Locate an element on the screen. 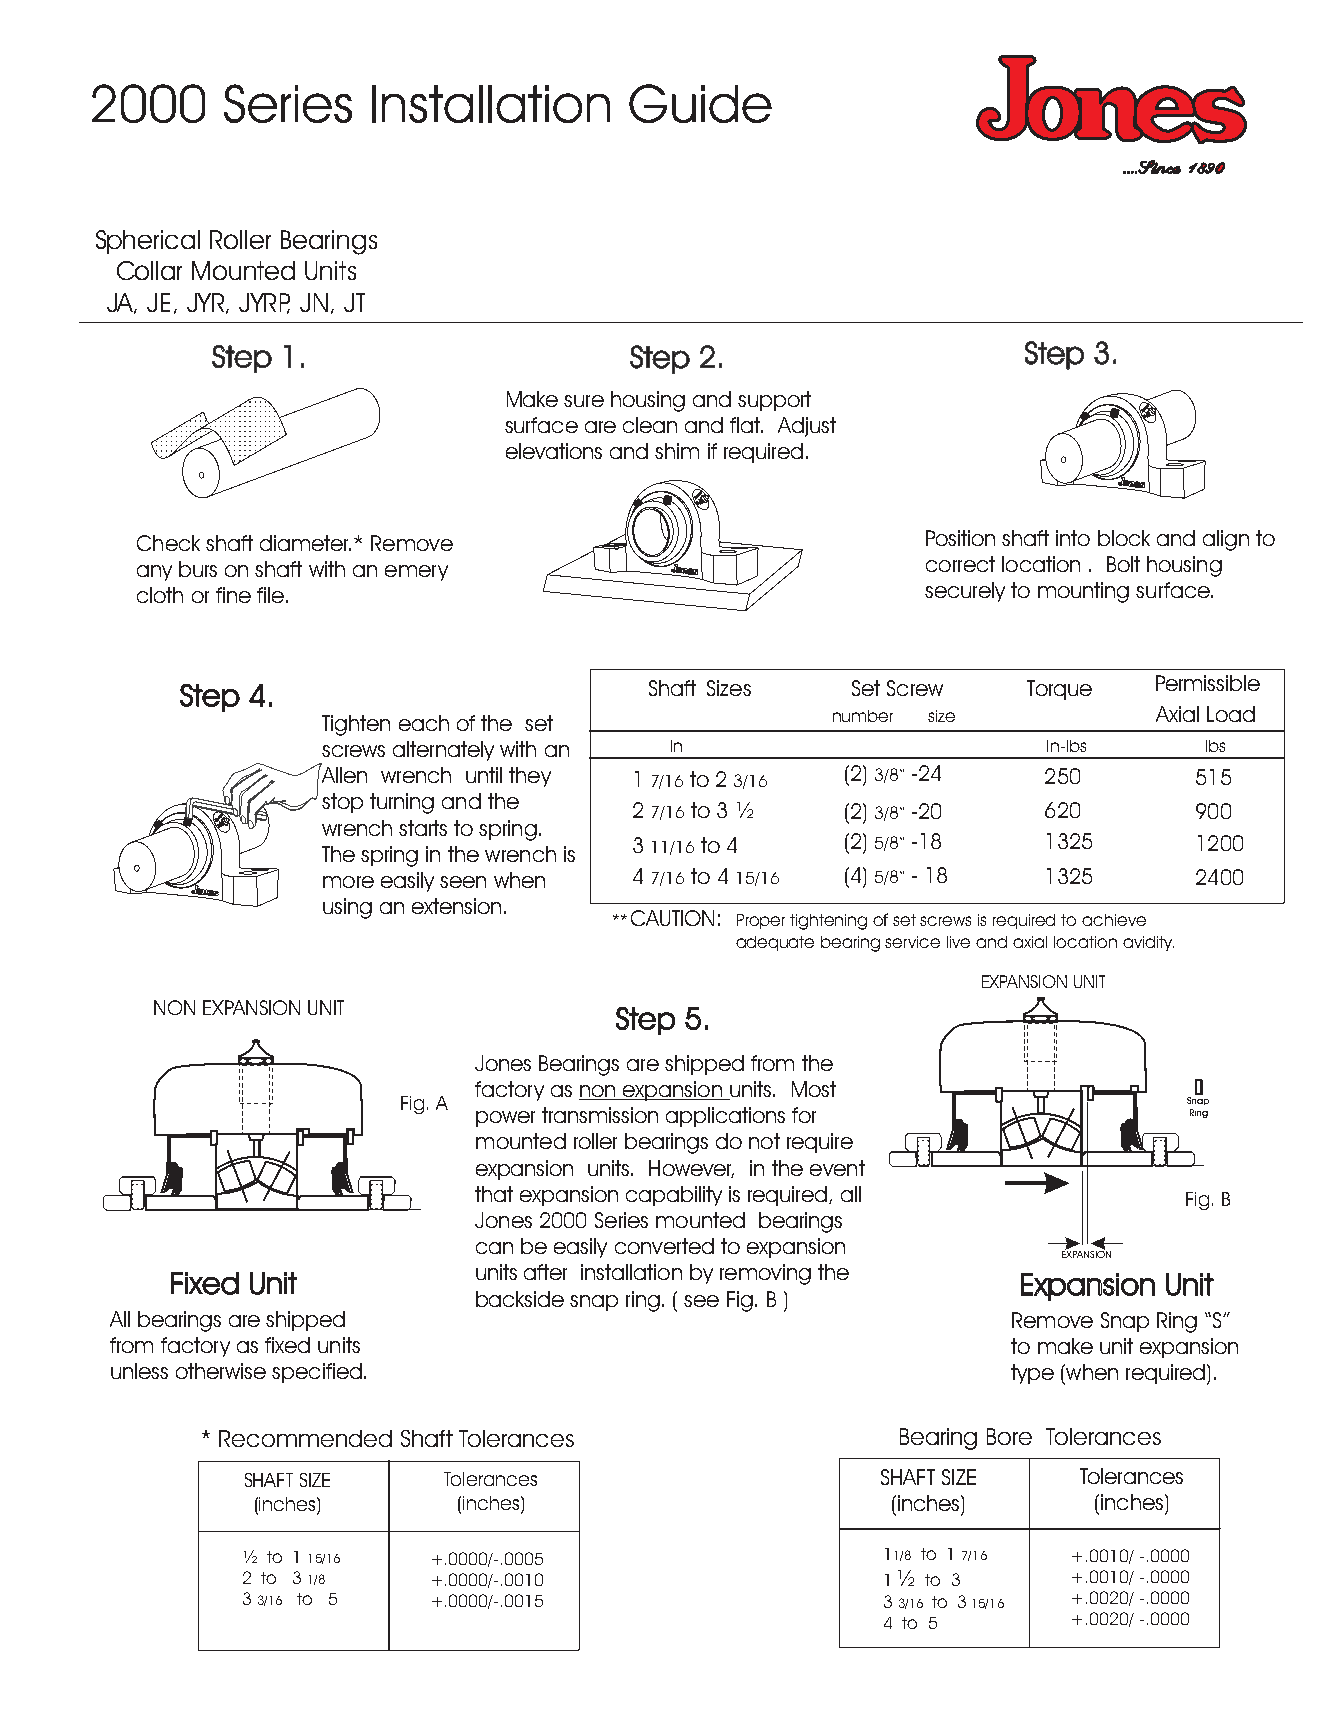 The image size is (1339, 1733). Spherical is located at coordinates (148, 242).
